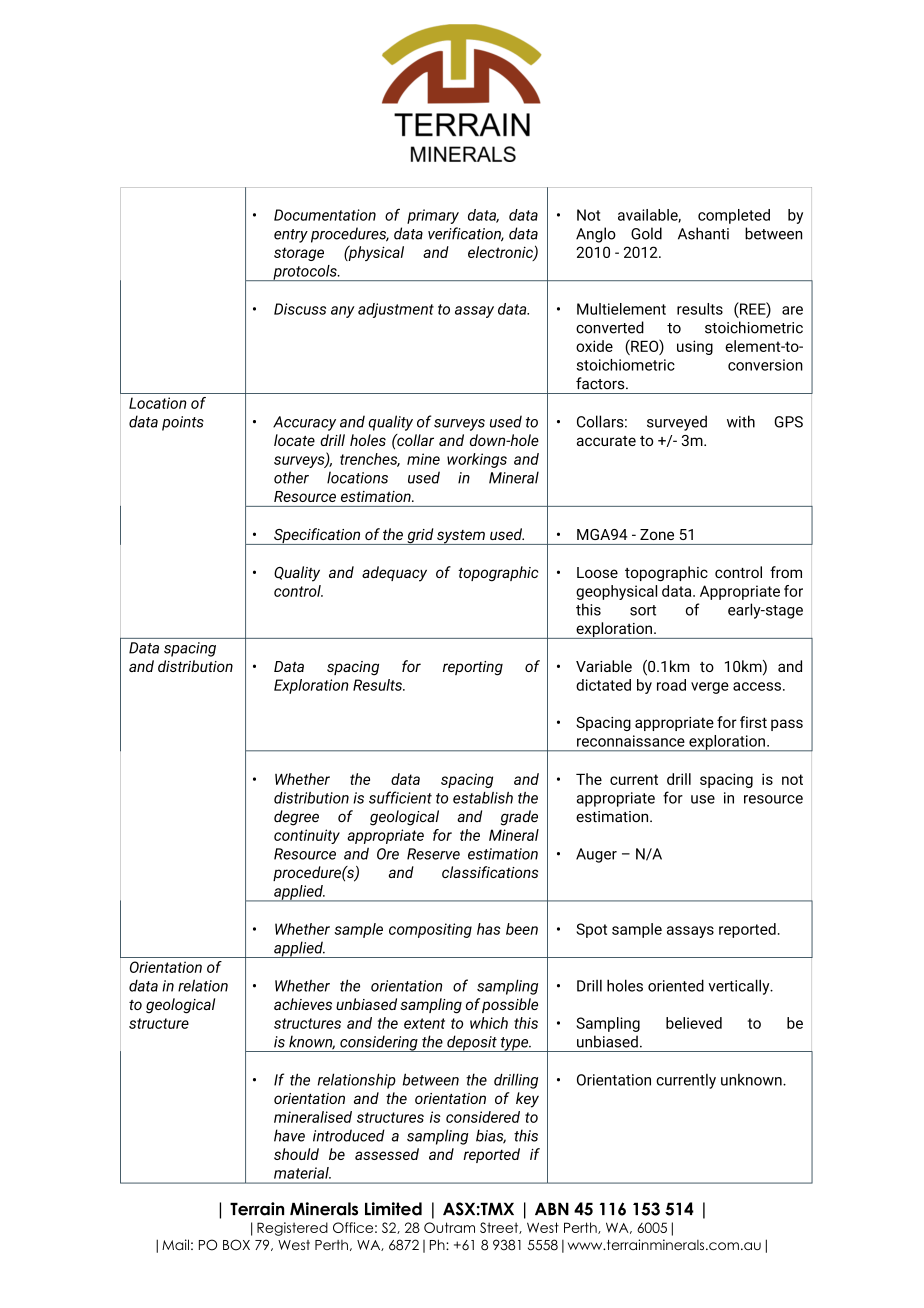 The image size is (924, 1308). Describe the element at coordinates (236, 1245) in the screenshot. I see `BOX` at that location.
